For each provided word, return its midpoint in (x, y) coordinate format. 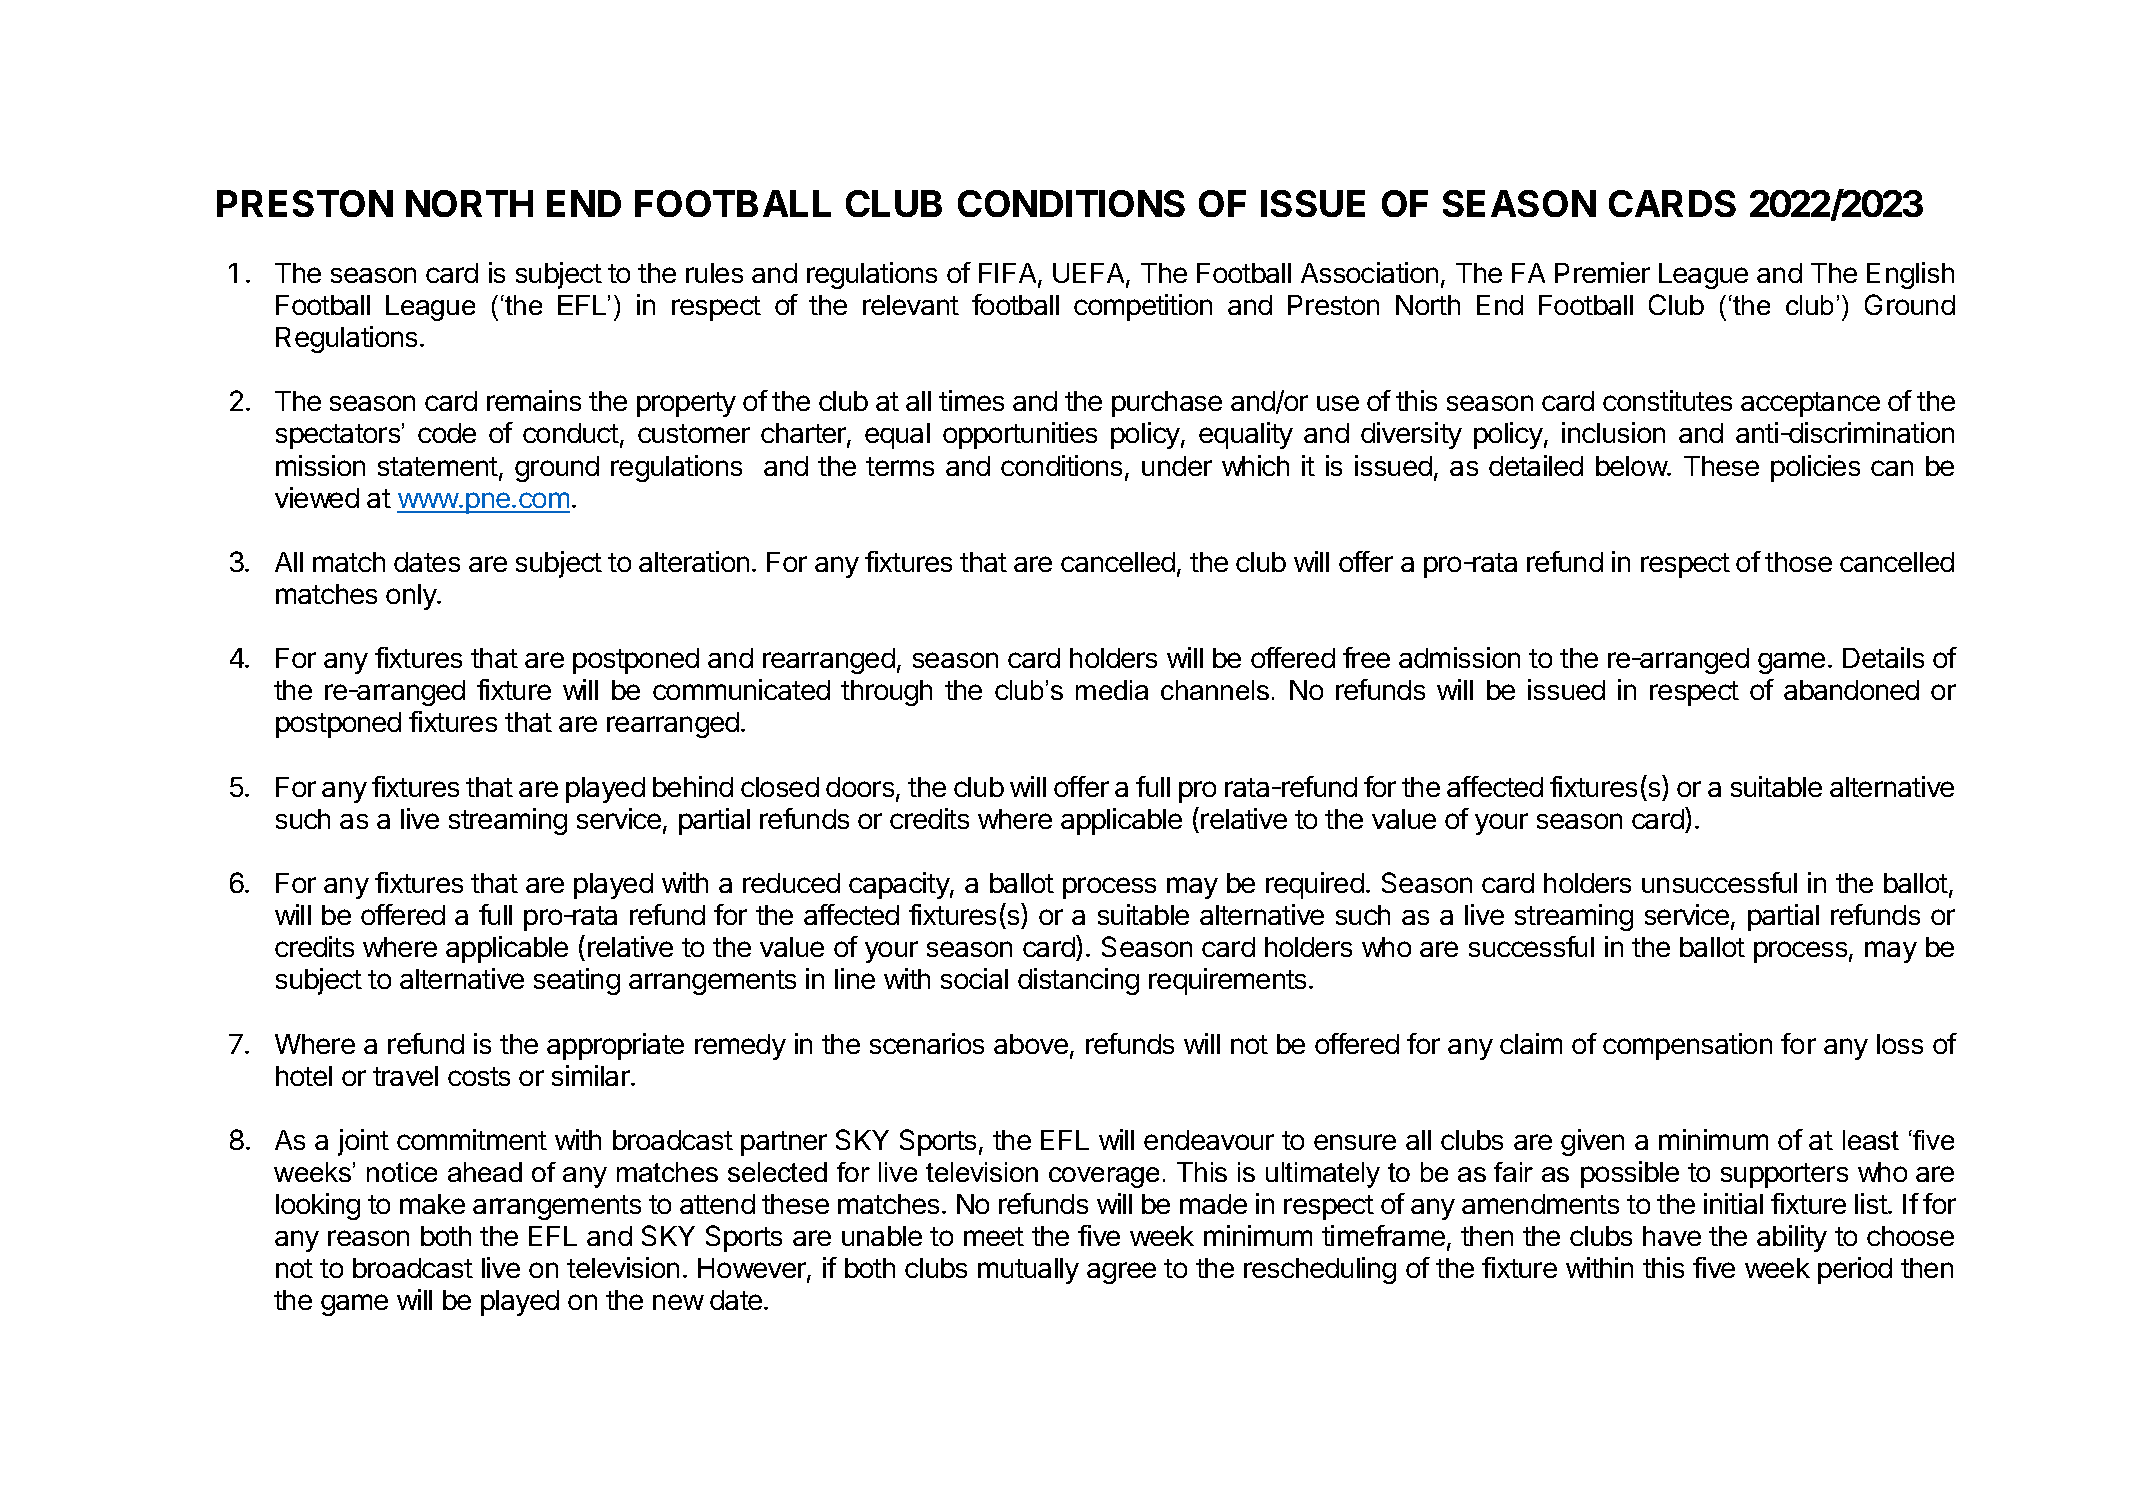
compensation (1687, 1046)
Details (1883, 657)
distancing (1078, 981)
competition (1143, 307)
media (1112, 690)
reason (368, 1238)
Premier (1602, 272)
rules (714, 273)
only (412, 597)
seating (577, 981)
